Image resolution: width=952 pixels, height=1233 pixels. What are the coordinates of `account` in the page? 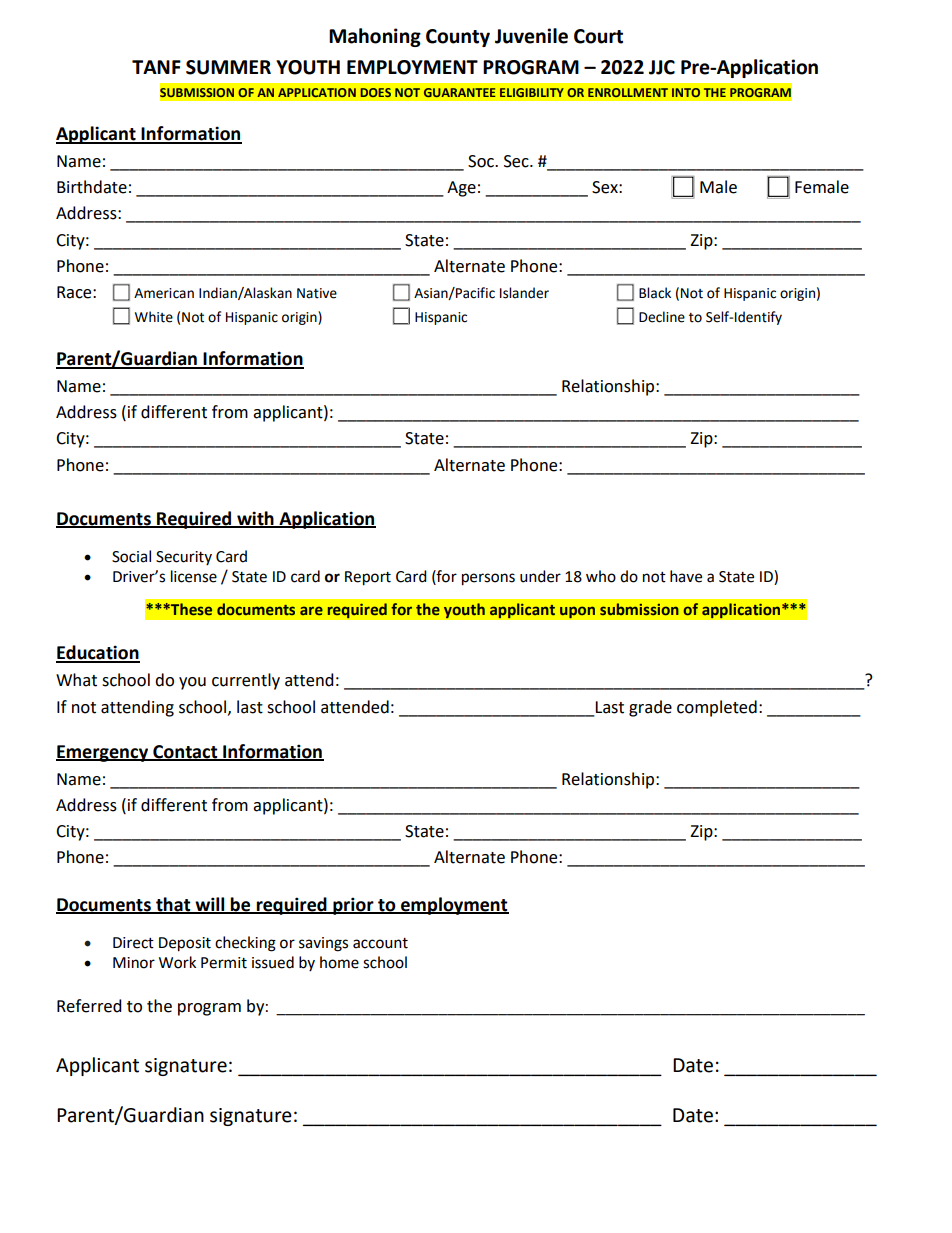 It's located at (380, 943).
